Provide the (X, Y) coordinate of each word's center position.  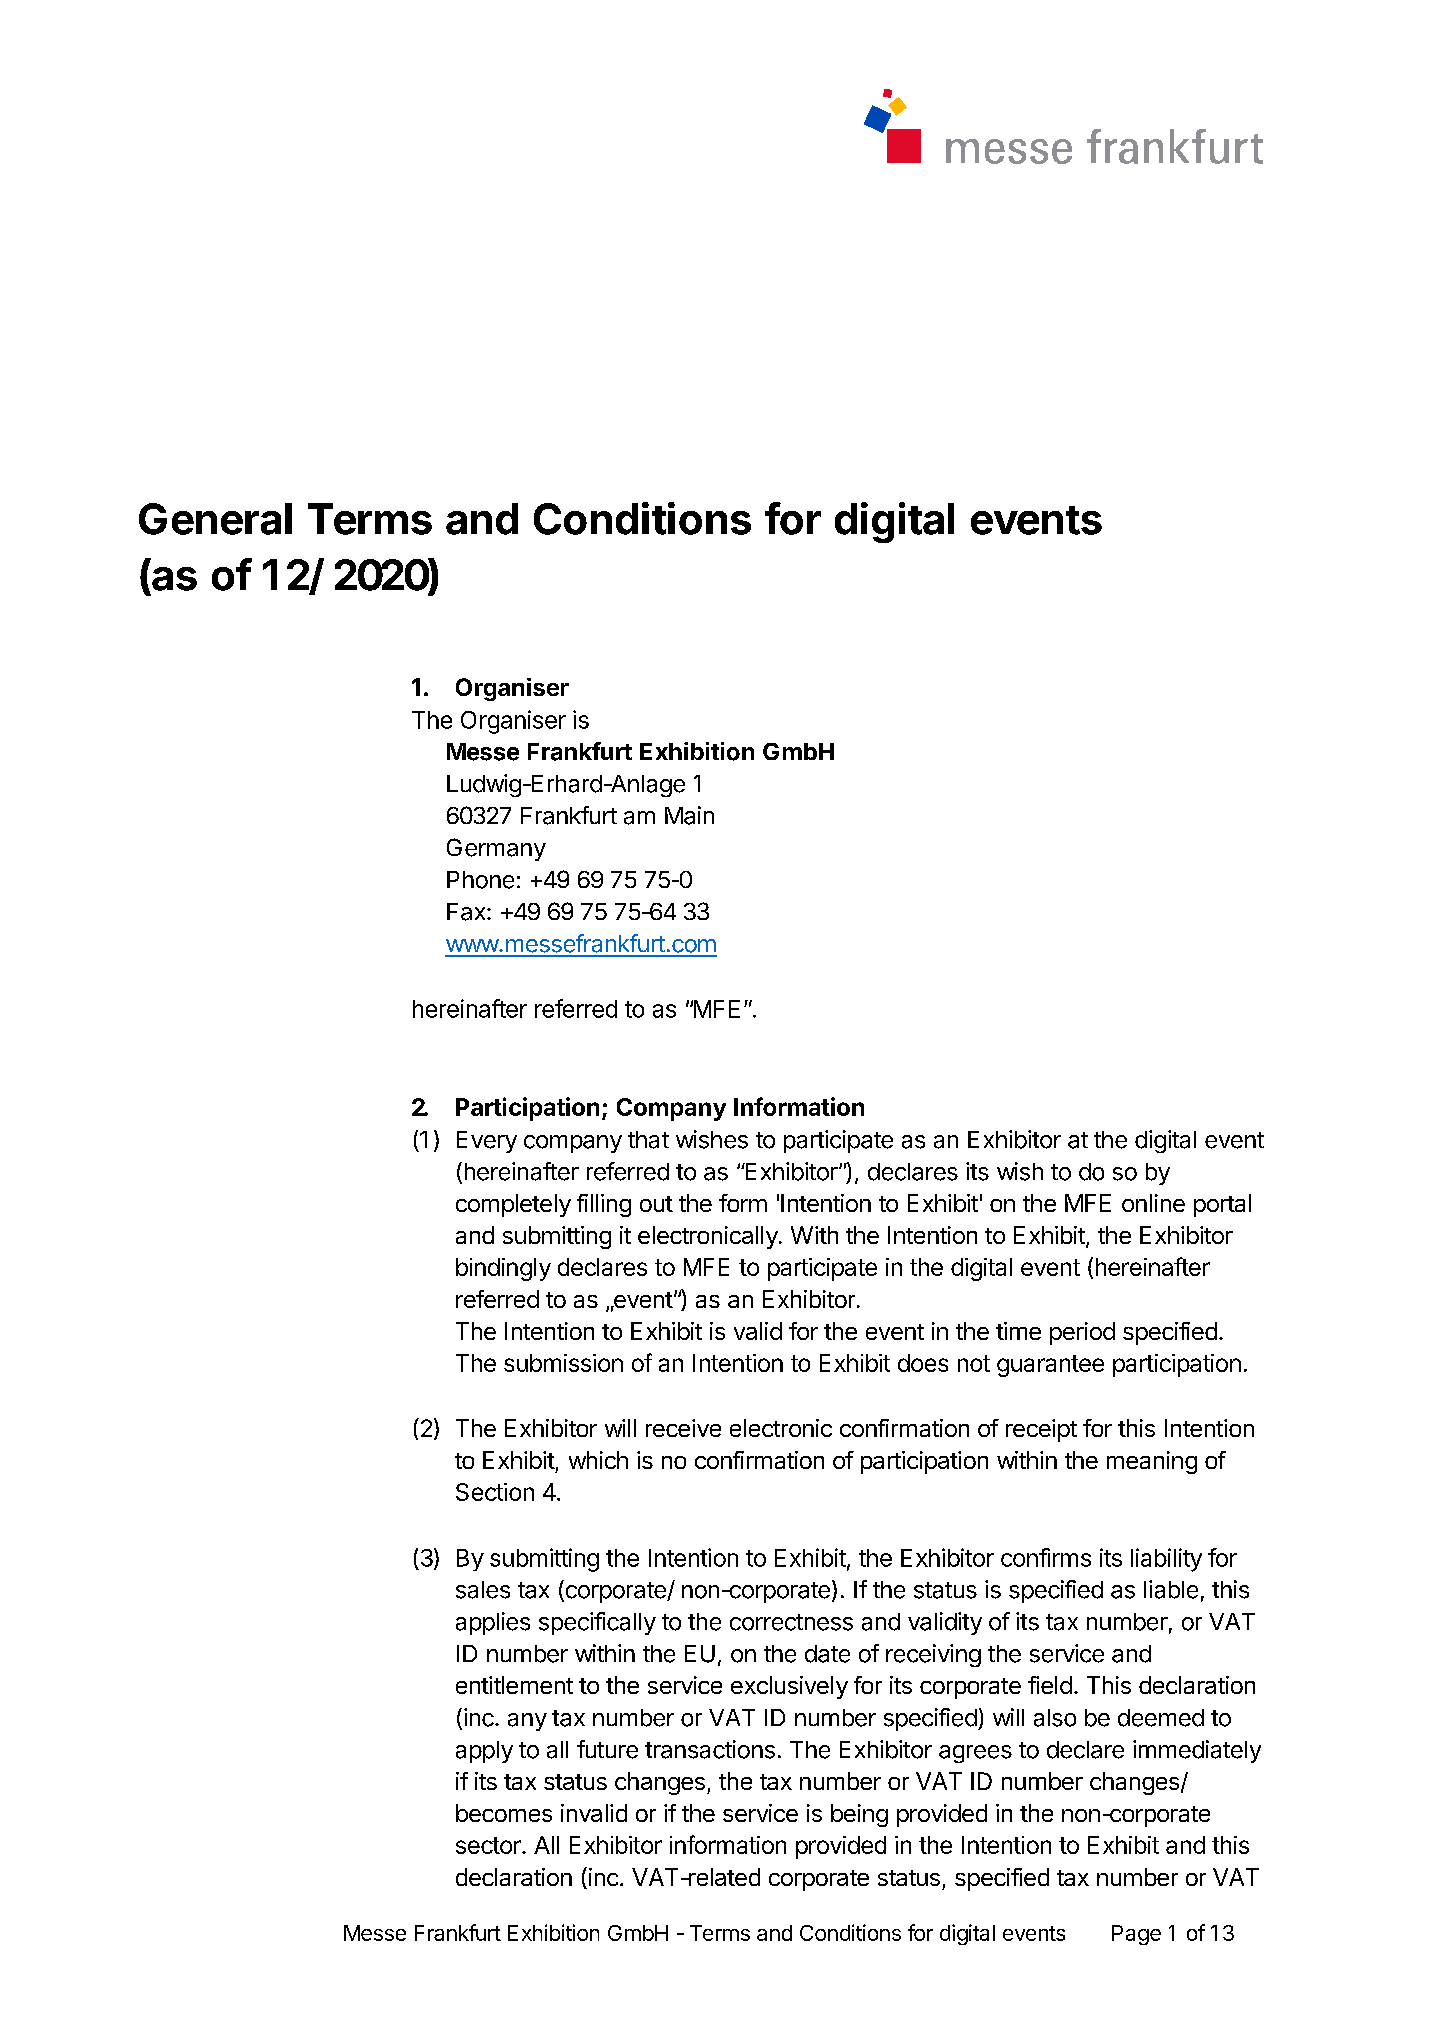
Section (495, 1492)
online (1153, 1203)
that (648, 1140)
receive (683, 1428)
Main (689, 815)
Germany (496, 849)
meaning (1152, 1462)
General (215, 519)
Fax (467, 912)
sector (489, 1845)
